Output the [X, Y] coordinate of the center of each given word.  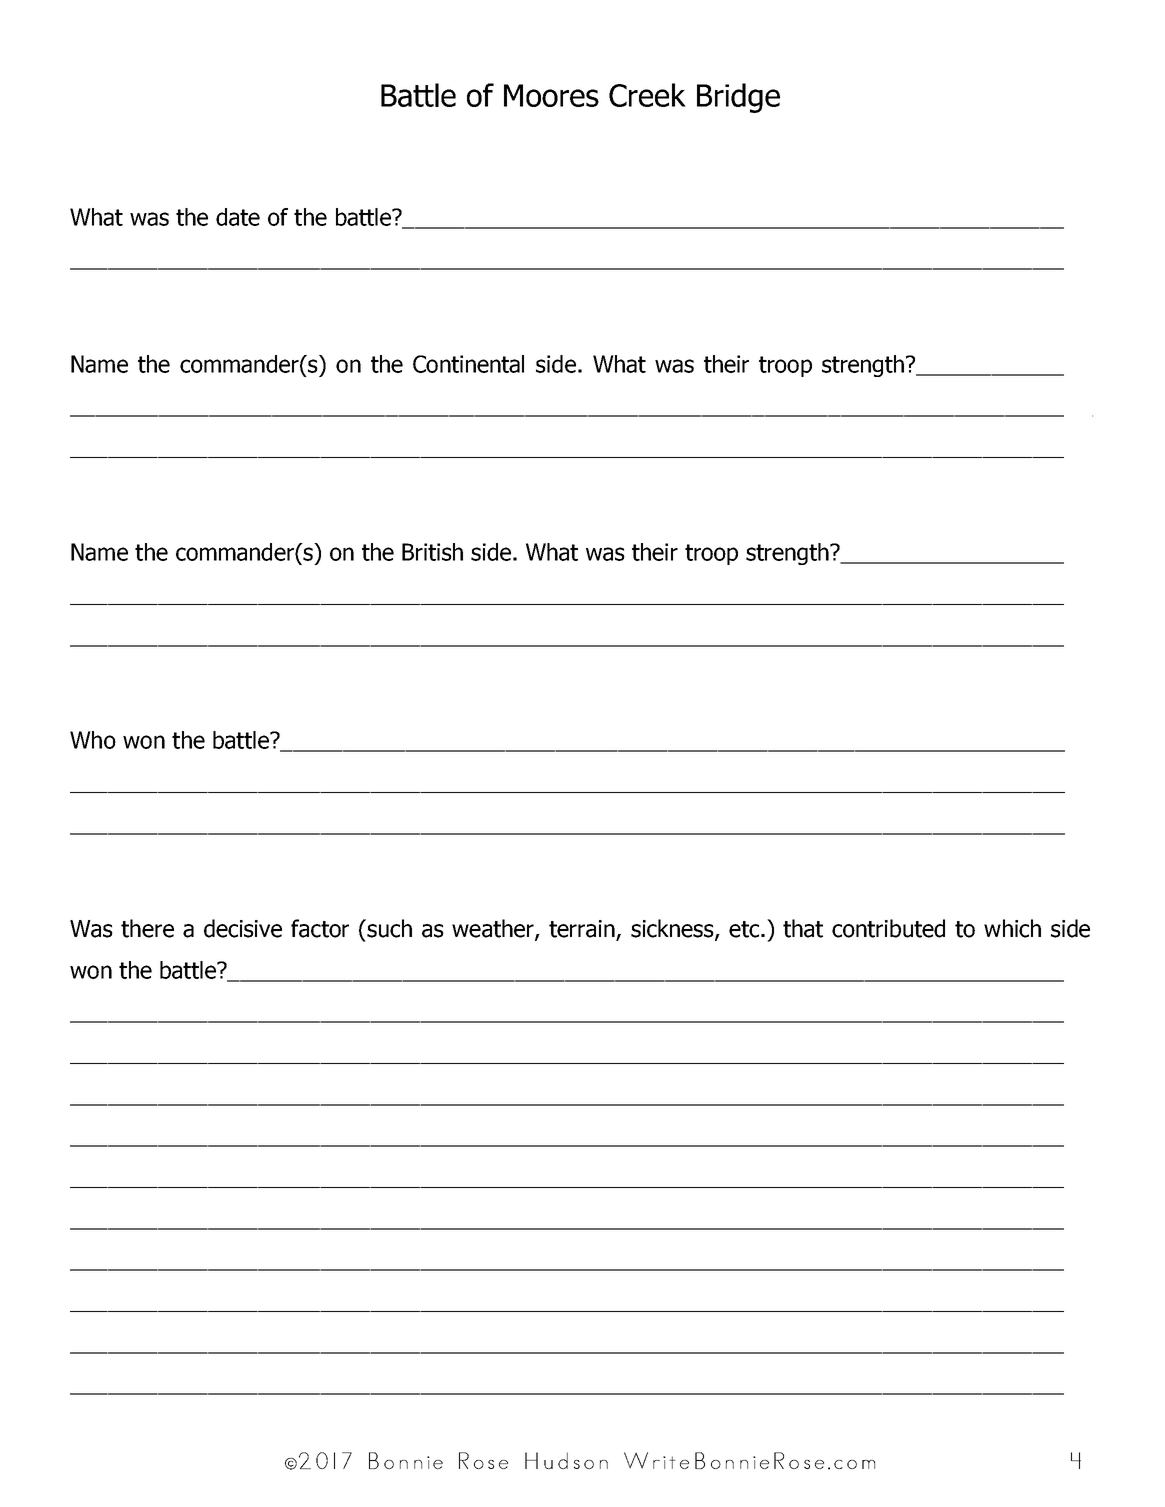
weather [494, 929]
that [803, 928]
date [238, 217]
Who [93, 740]
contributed [888, 928]
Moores [551, 95]
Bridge [738, 98]
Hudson [566, 1460]
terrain [583, 930]
